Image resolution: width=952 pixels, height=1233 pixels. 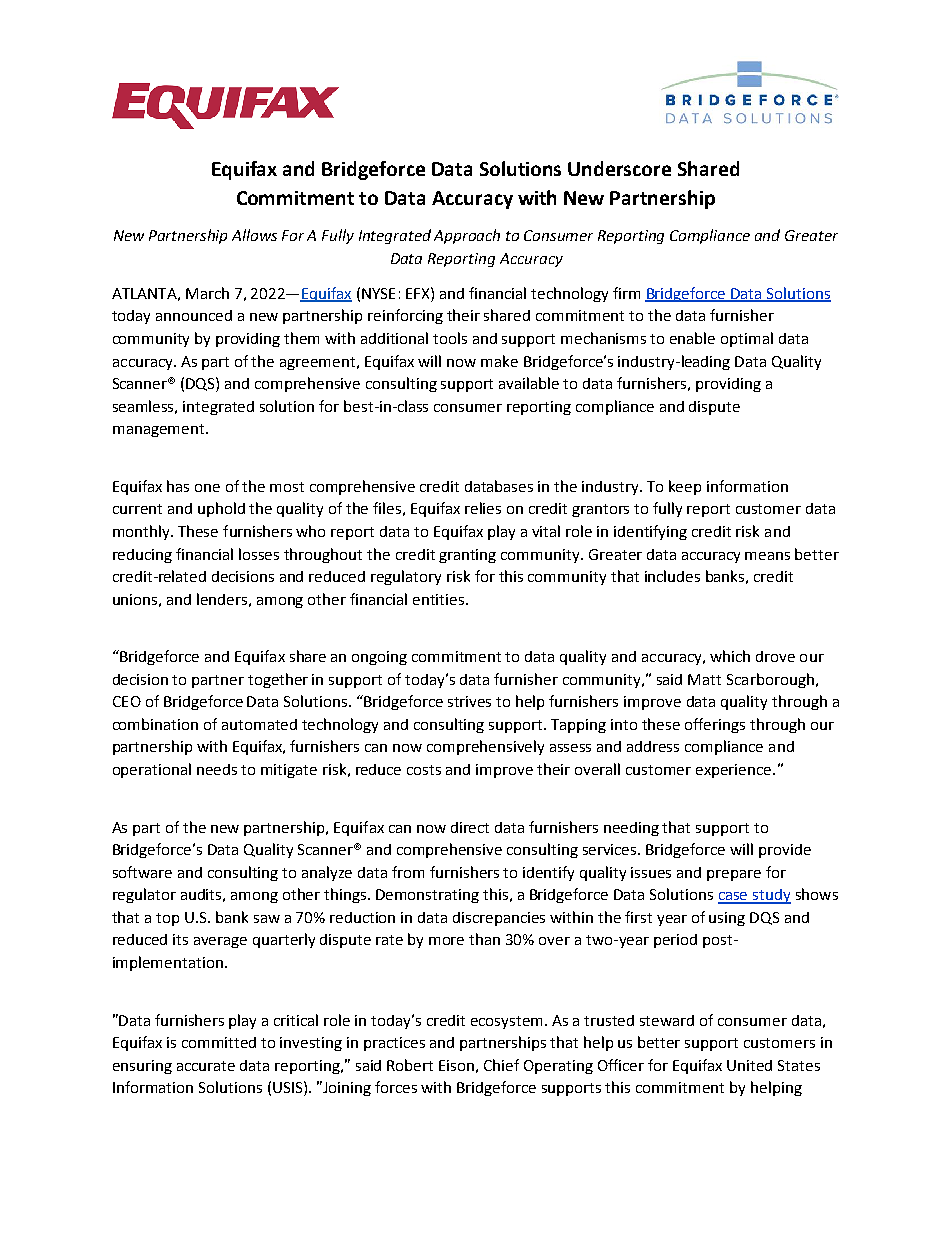 What do you see at coordinates (467, 236) in the screenshot?
I see `Approach` at bounding box center [467, 236].
